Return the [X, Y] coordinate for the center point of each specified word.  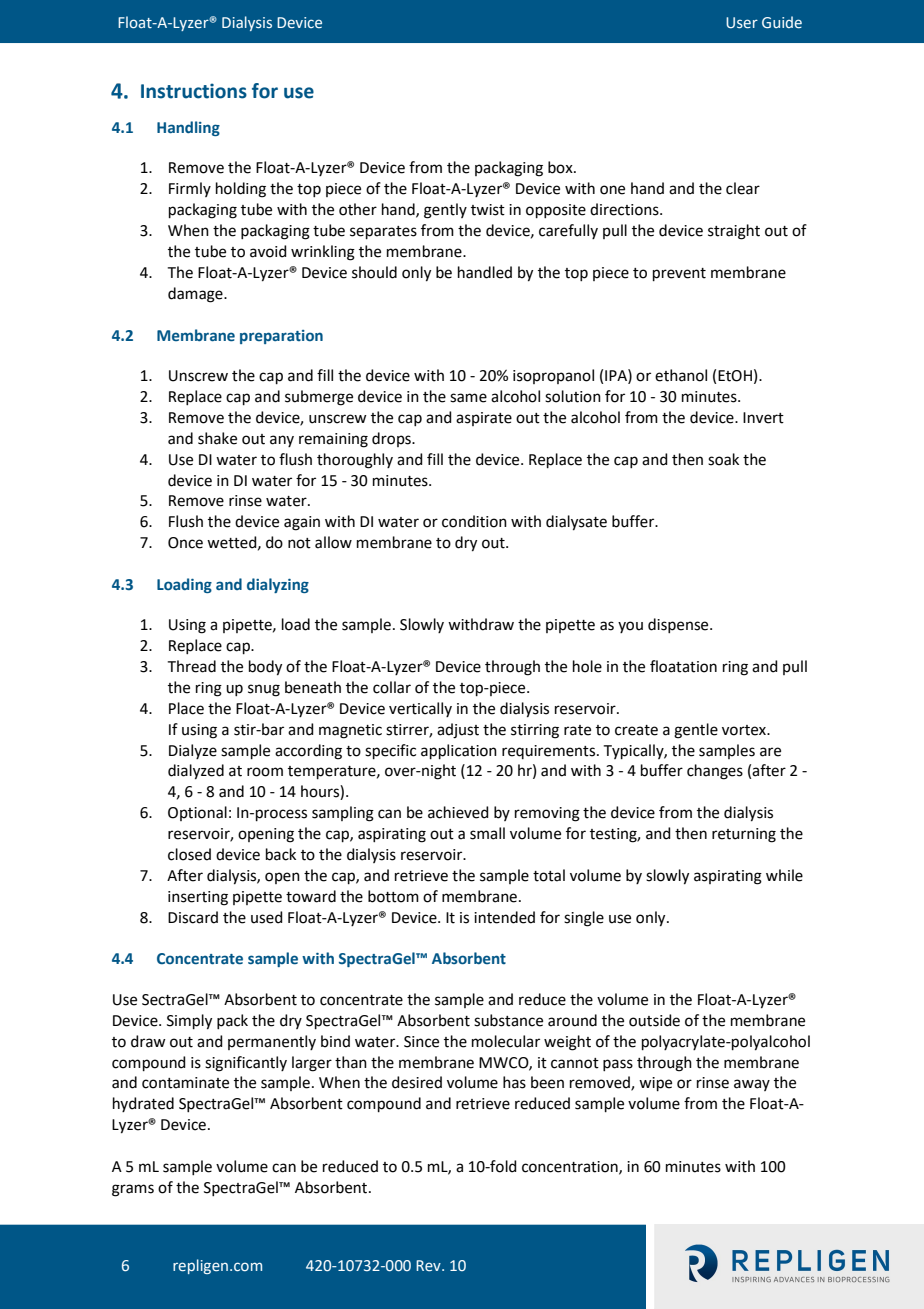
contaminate [185, 1083]
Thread [192, 666]
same [468, 398]
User [742, 23]
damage [196, 295]
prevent [679, 274]
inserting [198, 898]
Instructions [194, 91]
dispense [679, 625]
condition [474, 521]
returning [744, 835]
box [561, 167]
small [487, 833]
